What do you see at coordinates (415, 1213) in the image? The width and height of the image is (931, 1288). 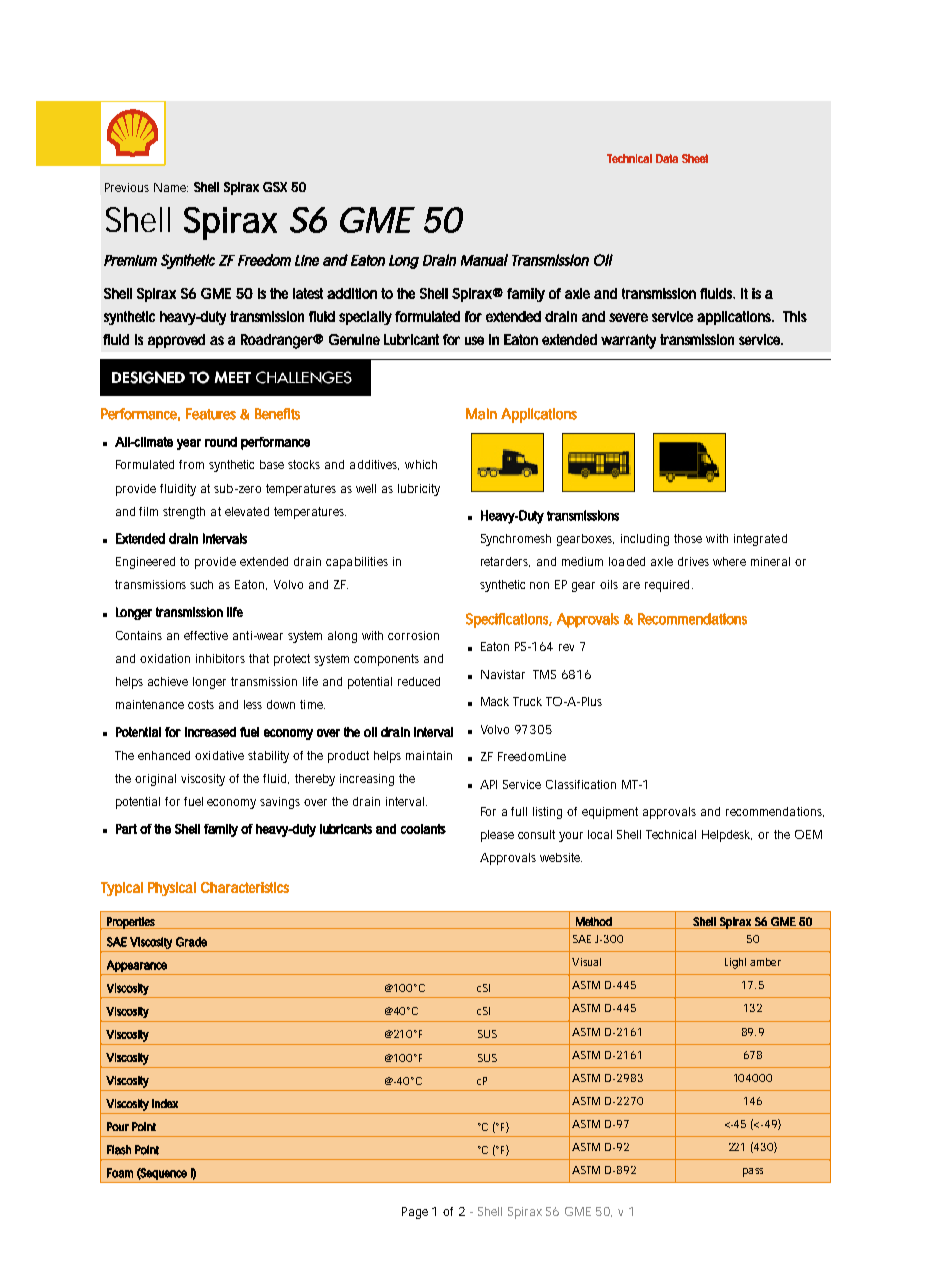 I see `Page` at bounding box center [415, 1213].
